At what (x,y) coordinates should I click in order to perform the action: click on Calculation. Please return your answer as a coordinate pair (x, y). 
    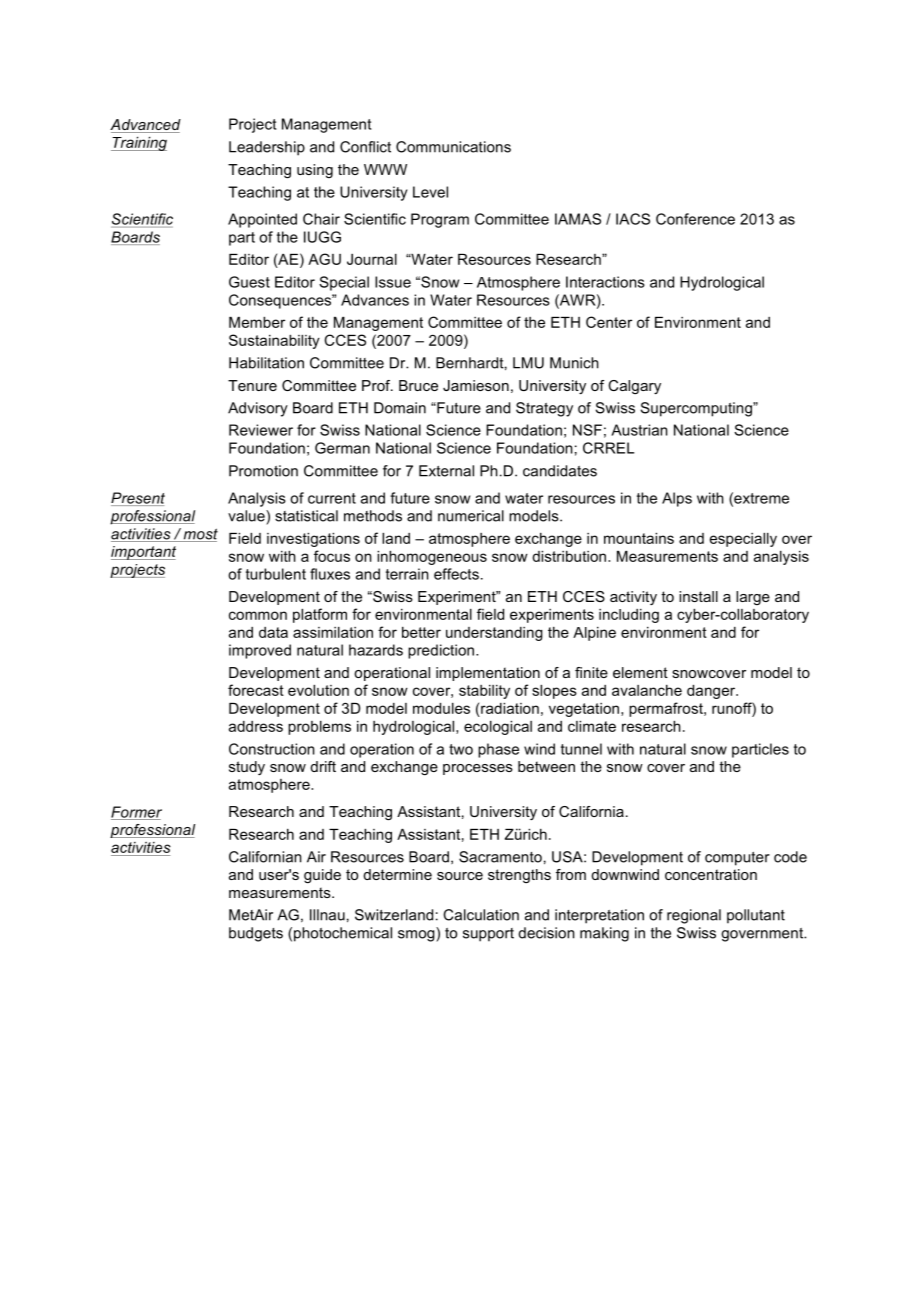
    Looking at the image, I should click on (481, 915).
